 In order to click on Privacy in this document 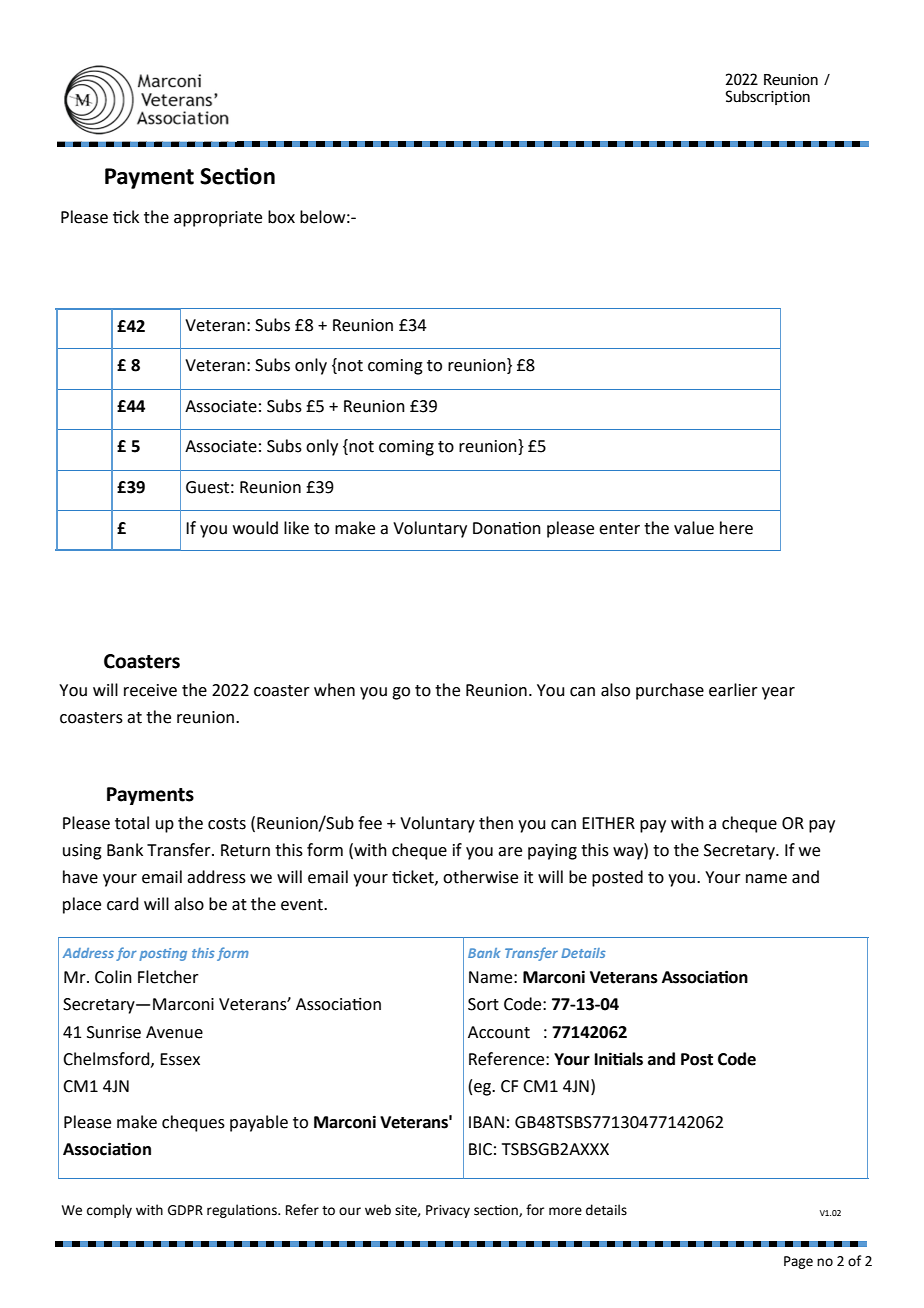, I will do `click(448, 1211)`.
